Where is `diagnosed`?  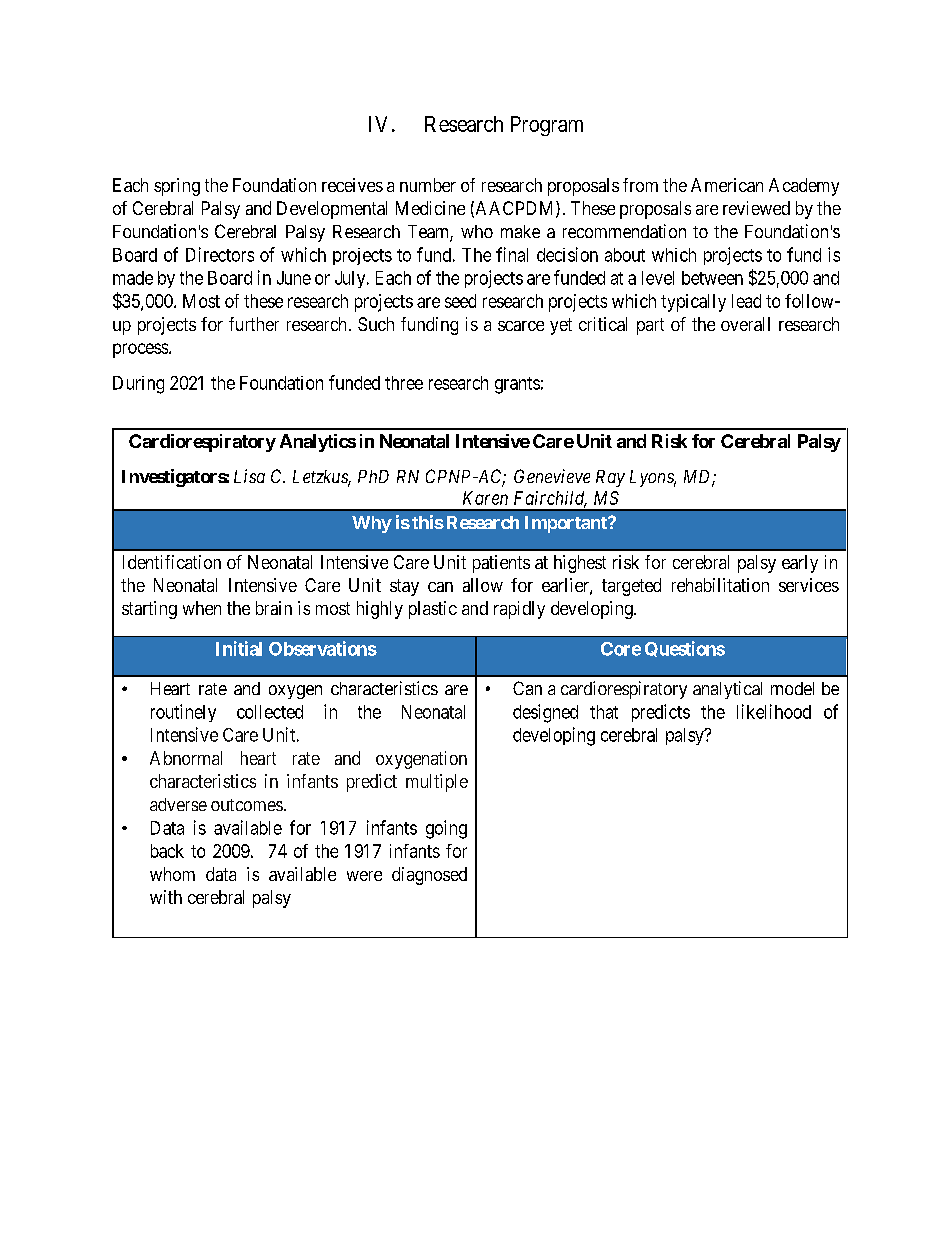 diagnosed is located at coordinates (429, 876).
